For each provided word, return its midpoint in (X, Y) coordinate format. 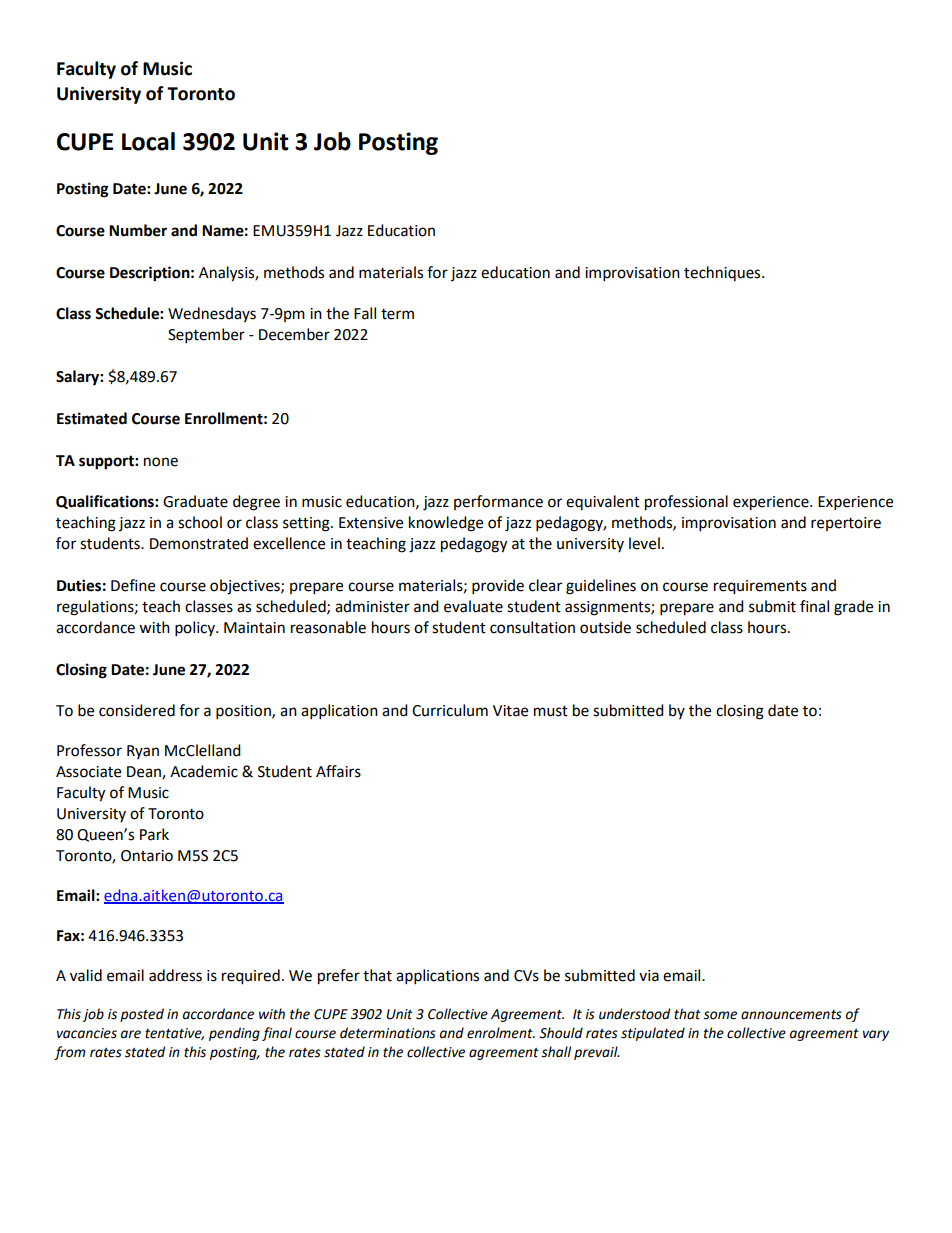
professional (686, 503)
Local (148, 141)
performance (498, 502)
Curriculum (450, 710)
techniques (723, 273)
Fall (365, 313)
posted (142, 1015)
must (551, 711)
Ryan (143, 752)
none (161, 462)
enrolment (501, 1033)
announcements (791, 1015)
